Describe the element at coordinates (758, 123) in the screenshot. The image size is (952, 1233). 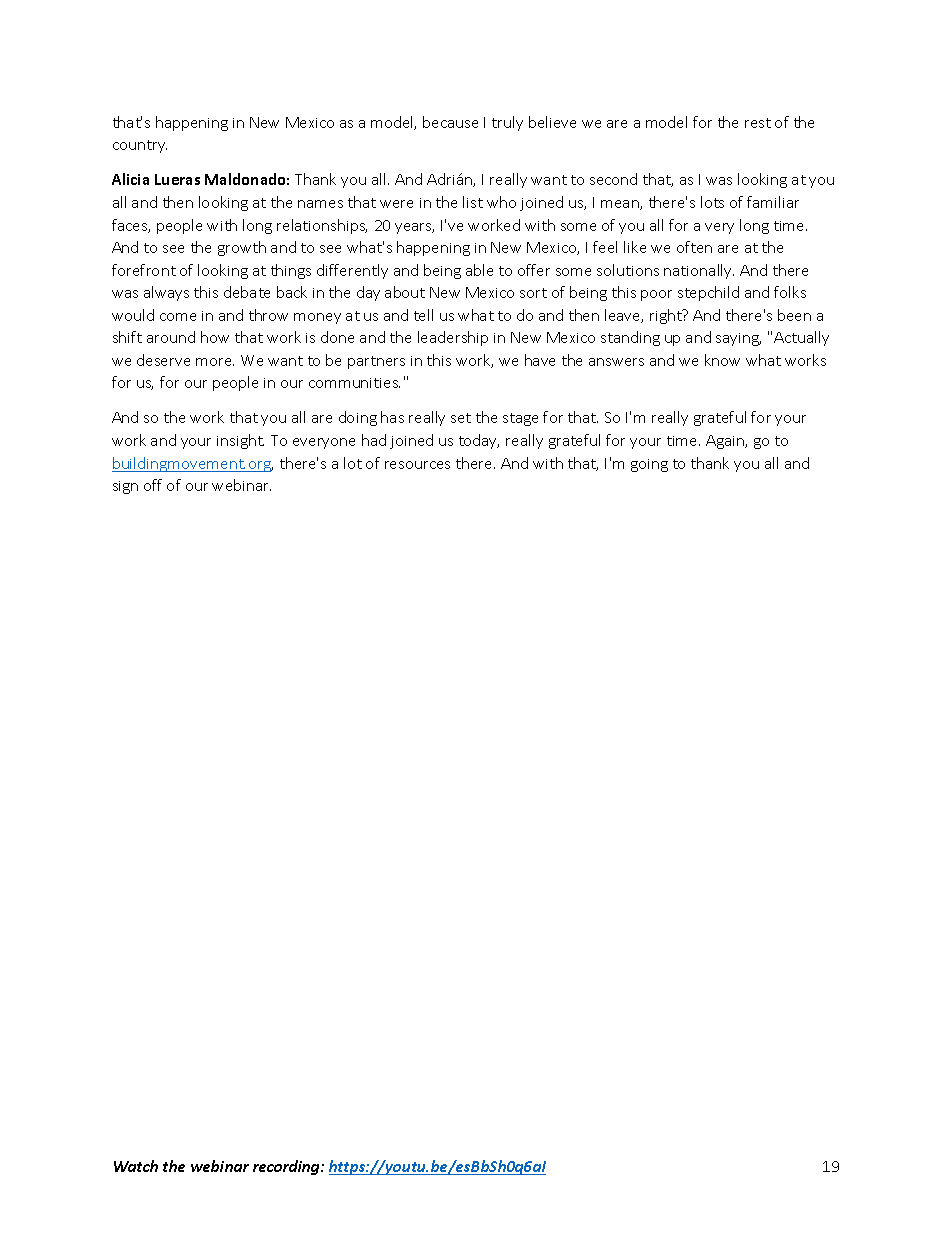
I see `rest` at that location.
